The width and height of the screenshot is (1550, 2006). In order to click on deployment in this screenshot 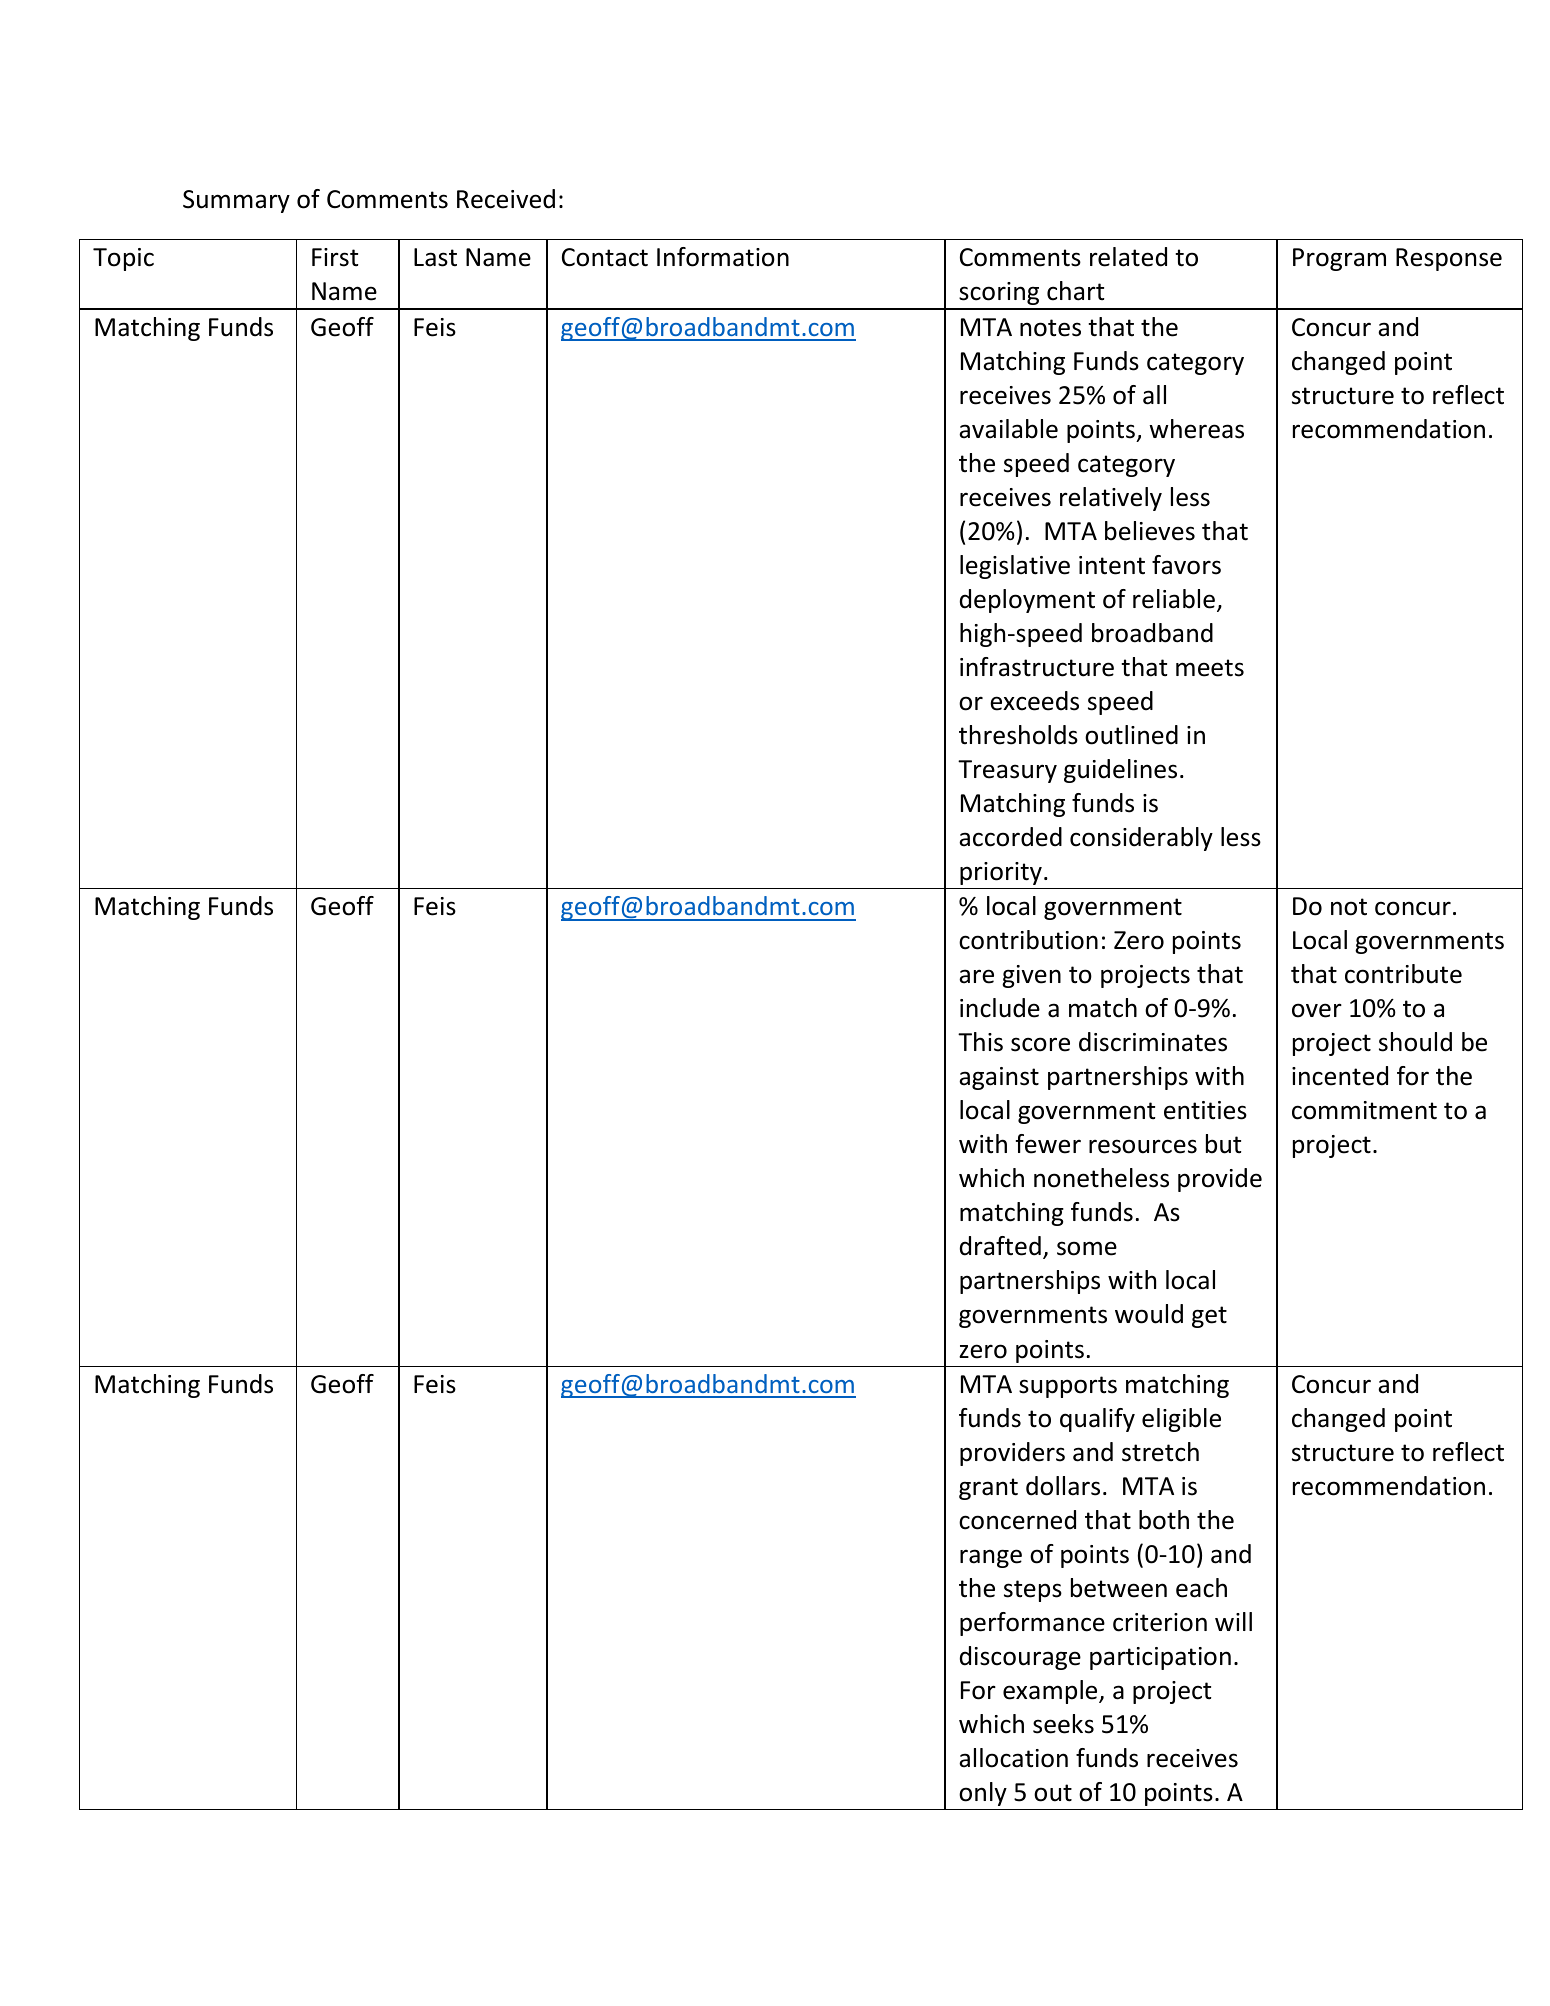, I will do `click(1027, 601)`.
